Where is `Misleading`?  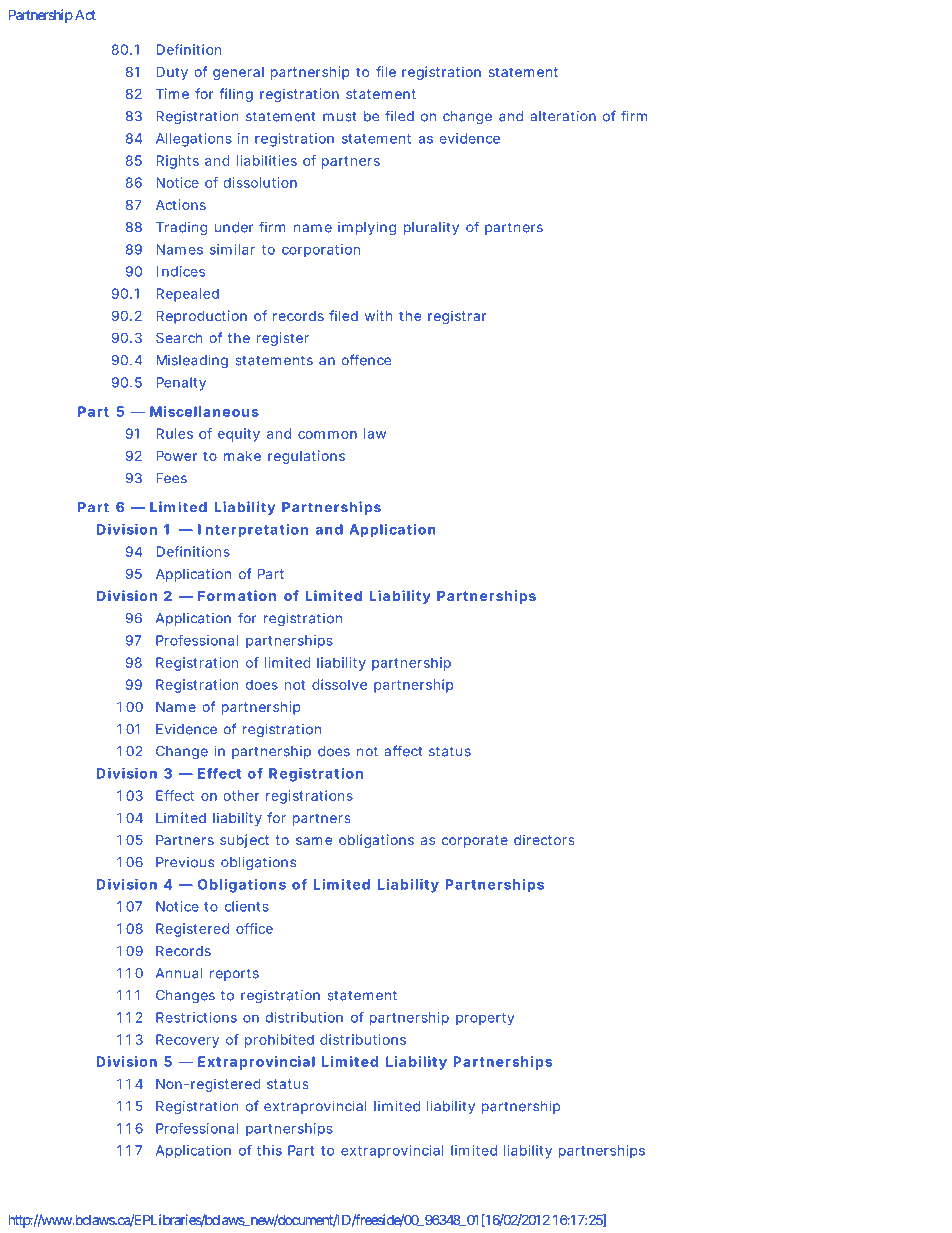 Misleading is located at coordinates (192, 361).
